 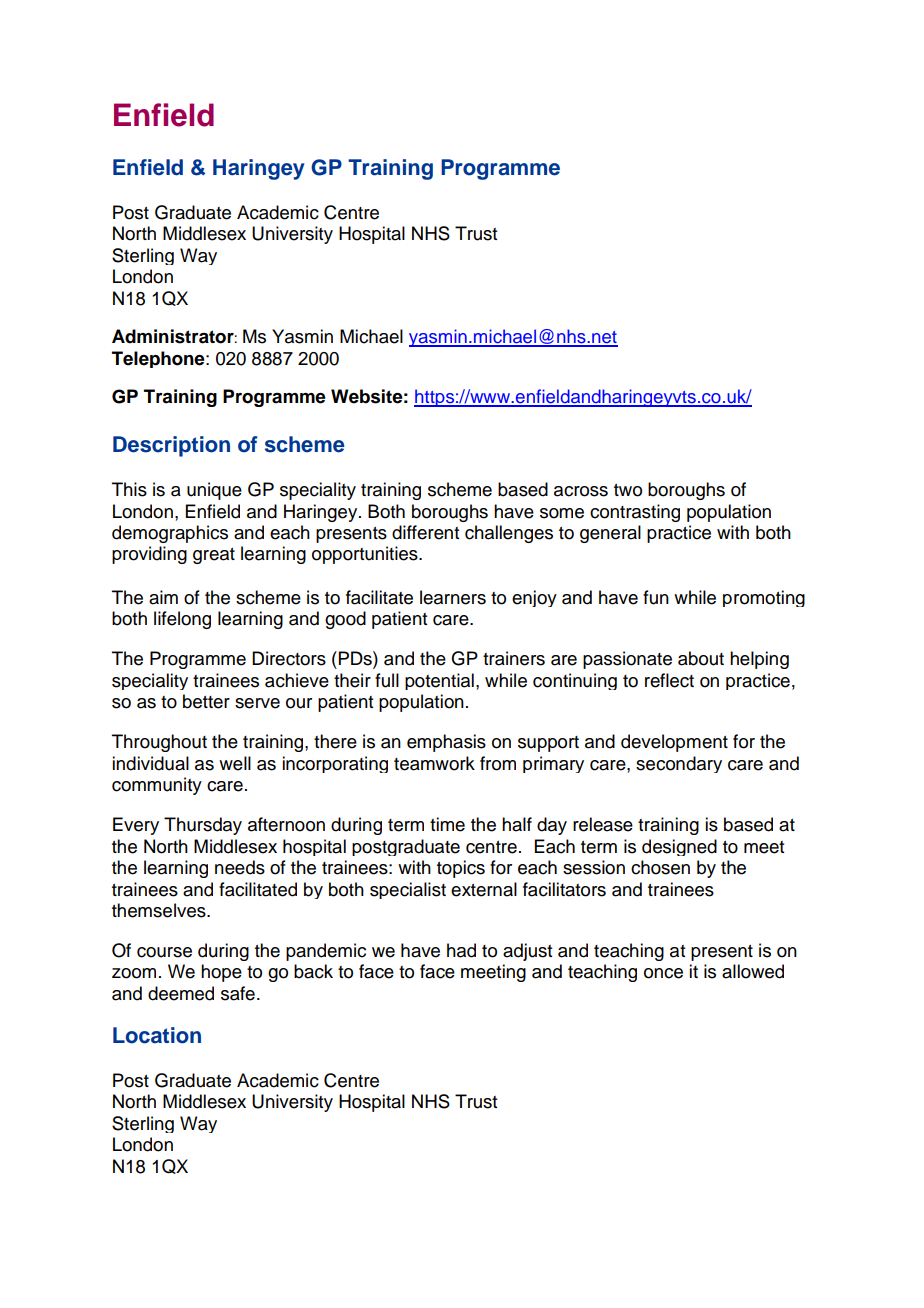 What do you see at coordinates (453, 597) in the screenshot?
I see `learners` at bounding box center [453, 597].
